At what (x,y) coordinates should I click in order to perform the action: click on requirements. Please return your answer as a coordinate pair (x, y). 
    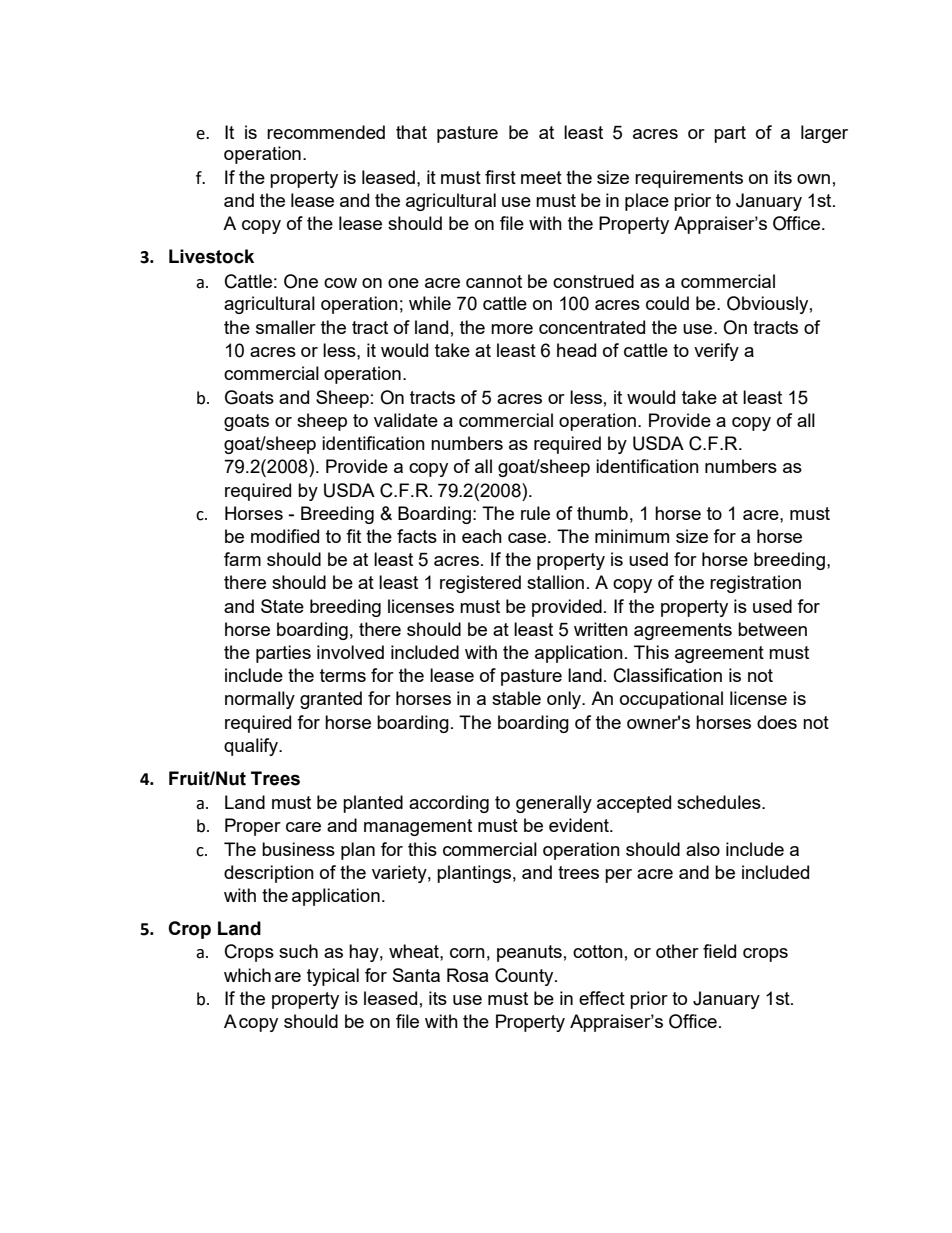
    Looking at the image, I should click on (689, 179).
